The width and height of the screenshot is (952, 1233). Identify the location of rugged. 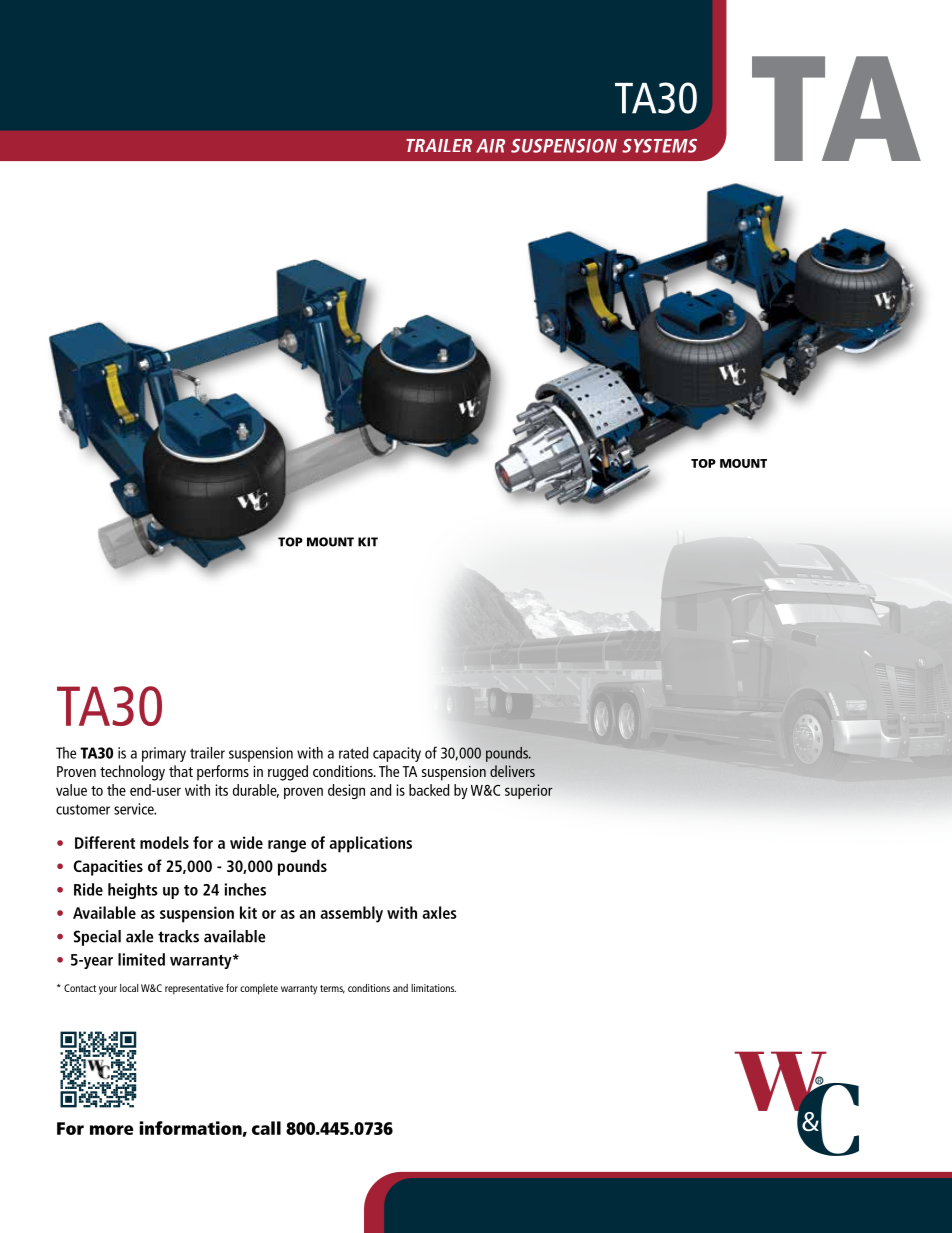
(288, 773).
